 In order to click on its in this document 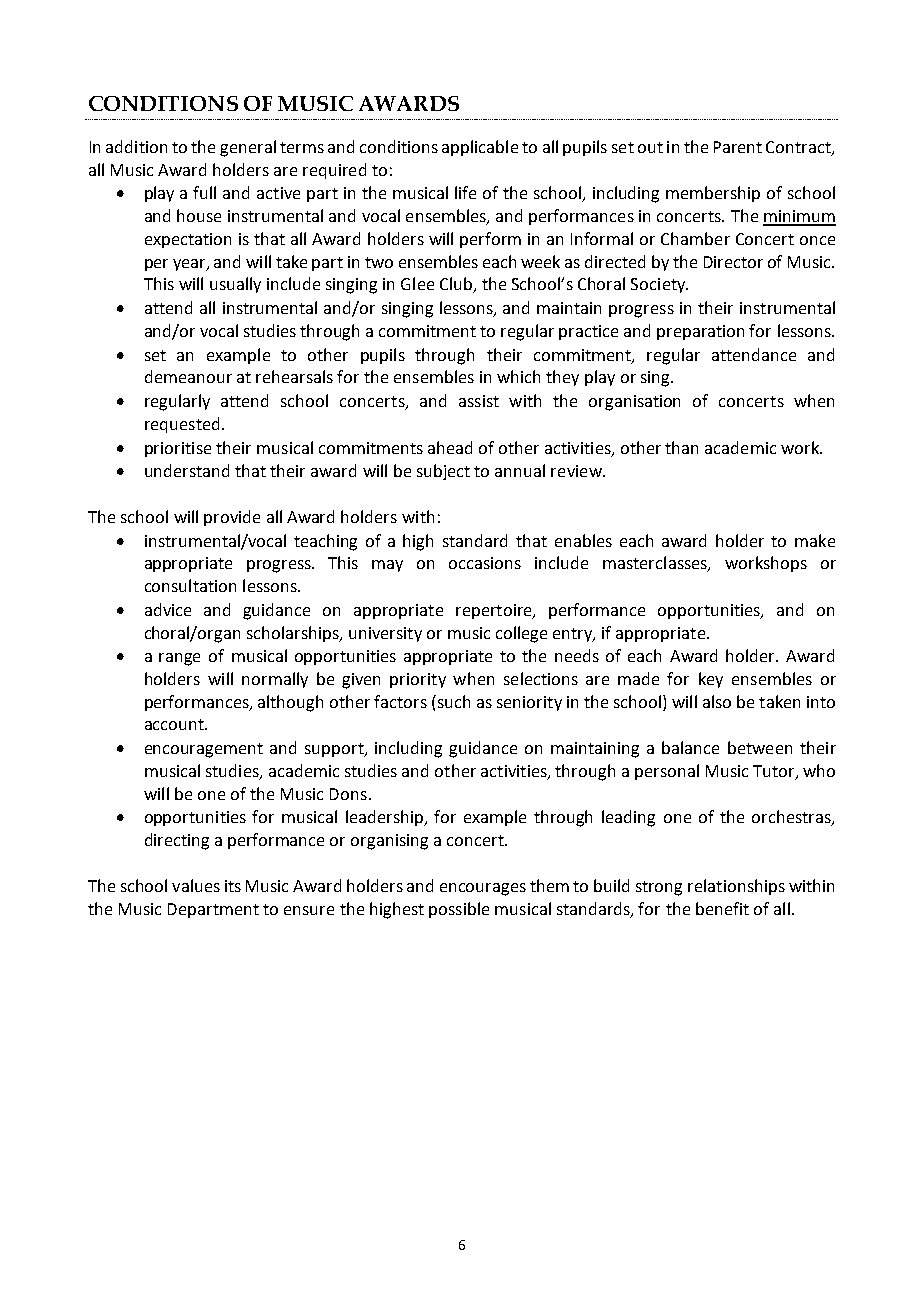, I will do `click(233, 886)`.
